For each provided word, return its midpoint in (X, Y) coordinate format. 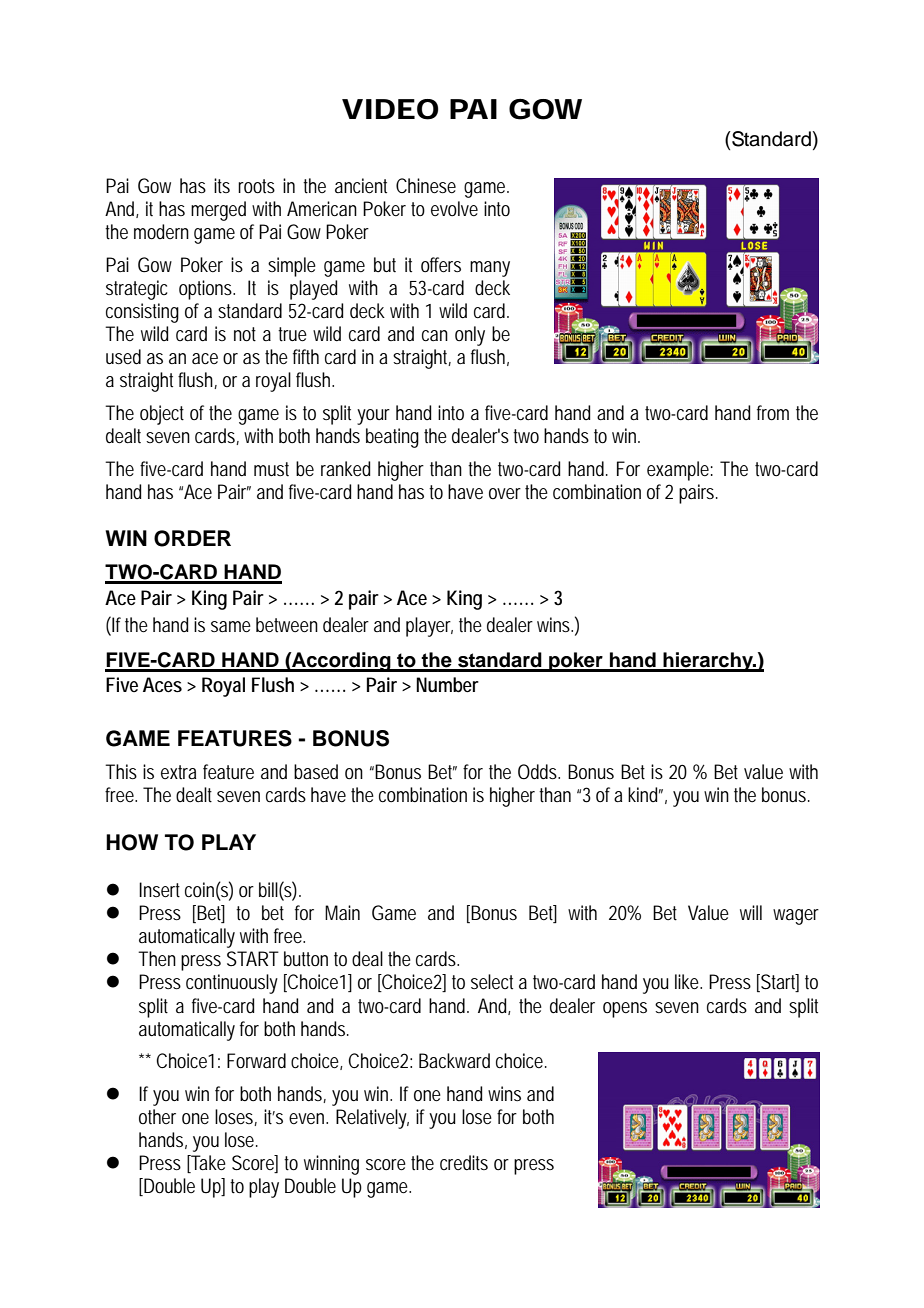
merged (218, 211)
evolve (454, 208)
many (490, 269)
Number (447, 685)
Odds (539, 772)
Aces (162, 685)
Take (207, 1164)
